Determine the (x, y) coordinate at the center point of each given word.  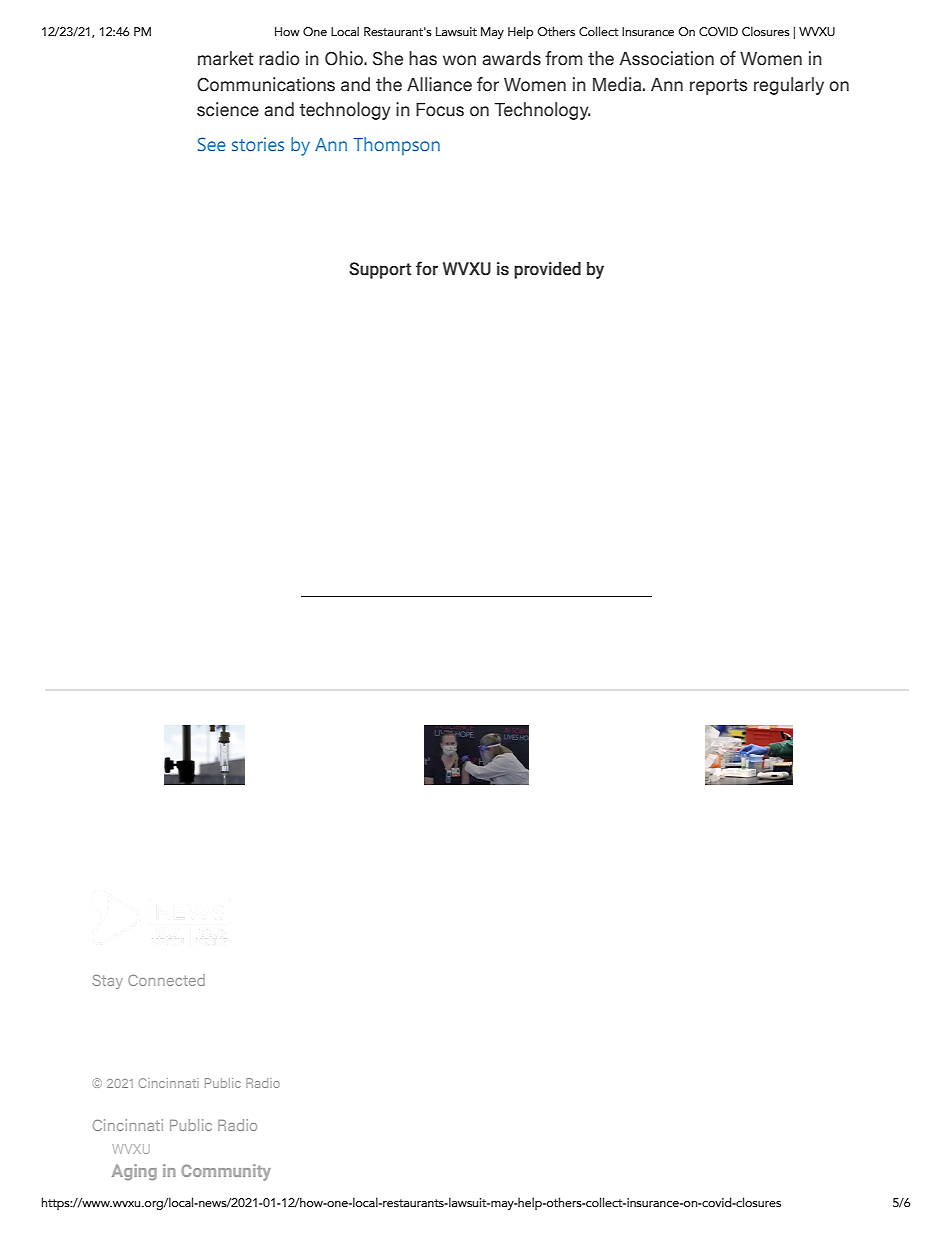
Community (226, 1172)
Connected (166, 980)
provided (547, 270)
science (228, 109)
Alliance (439, 84)
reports (718, 87)
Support (380, 270)
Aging (134, 1172)
